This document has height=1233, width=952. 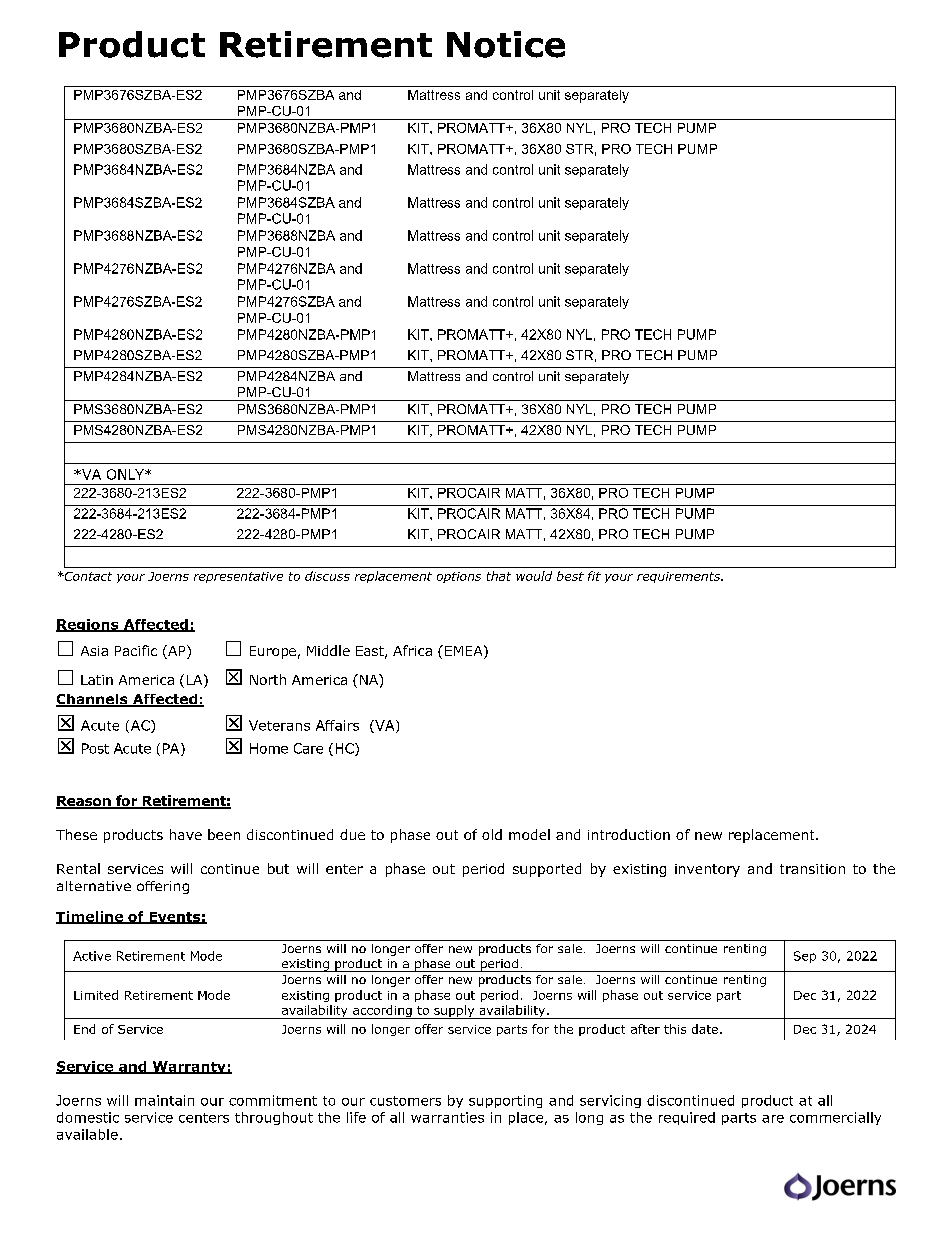 What do you see at coordinates (164, 1100) in the document?
I see `maintain` at bounding box center [164, 1100].
